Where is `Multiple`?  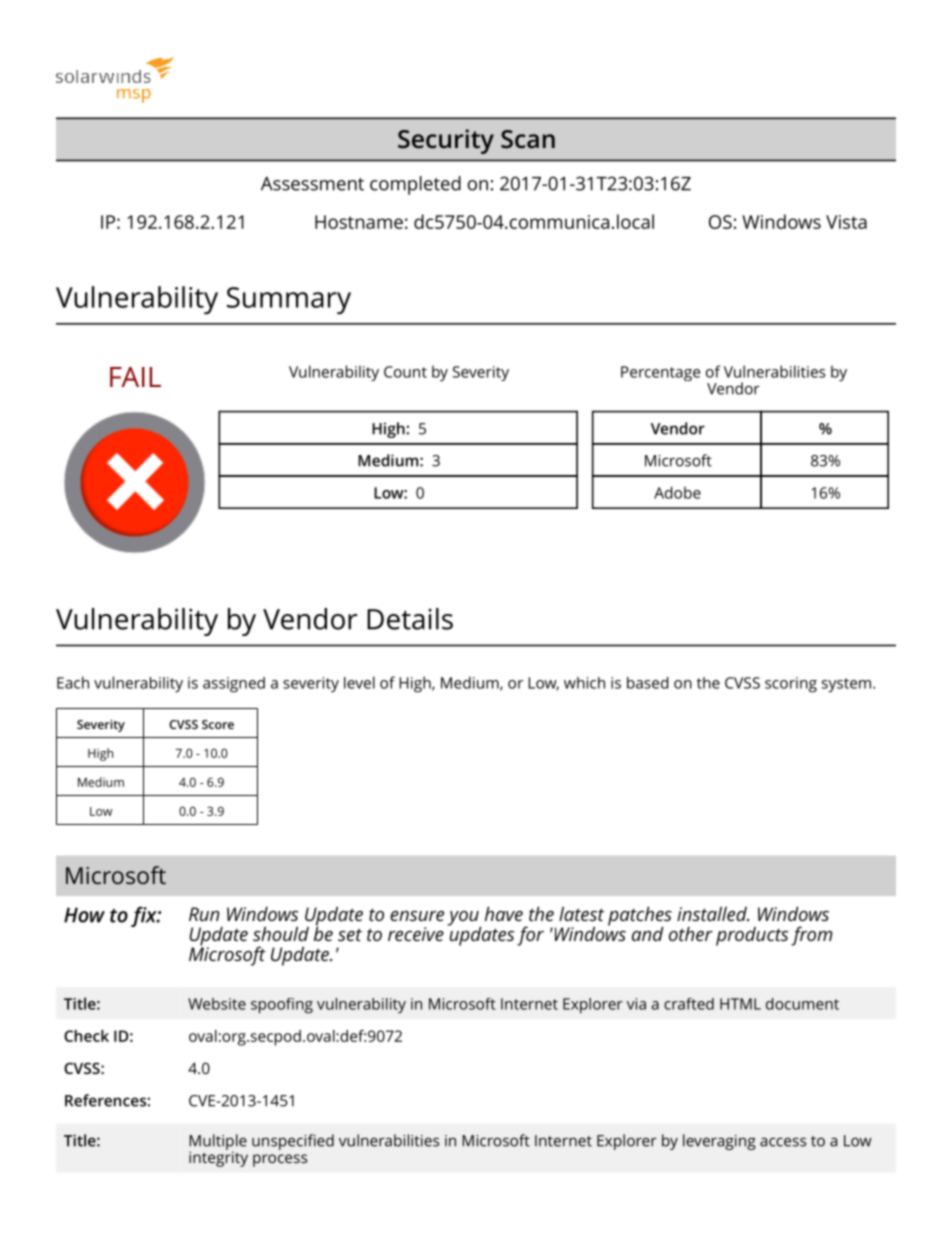 Multiple is located at coordinates (218, 1143).
